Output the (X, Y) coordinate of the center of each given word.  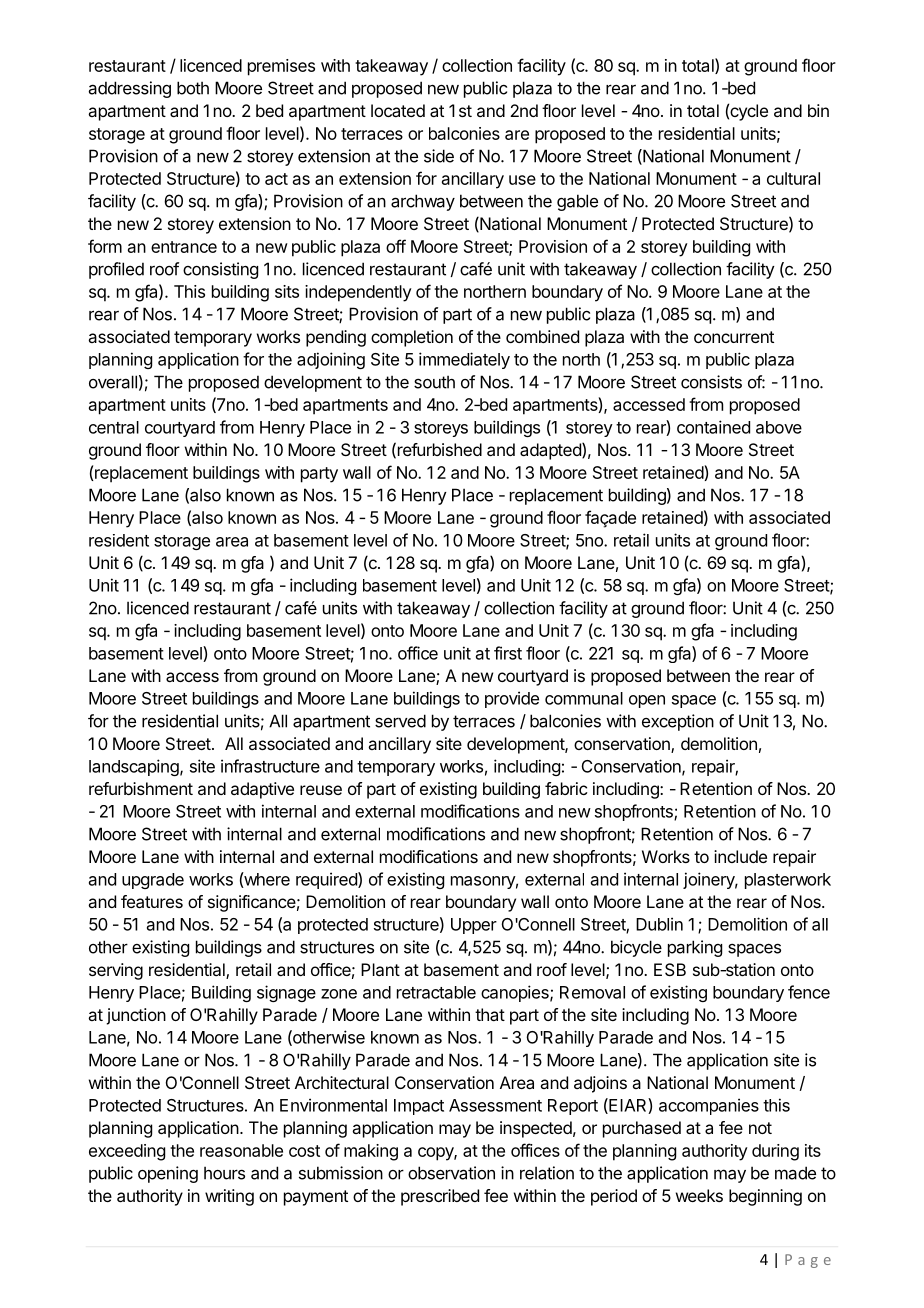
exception (678, 722)
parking (695, 948)
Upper (474, 926)
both (193, 88)
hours (224, 1173)
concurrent (734, 337)
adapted (551, 451)
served (400, 721)
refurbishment (141, 788)
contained (713, 427)
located (398, 110)
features (152, 901)
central (114, 427)
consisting (220, 270)
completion (412, 338)
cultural (793, 178)
